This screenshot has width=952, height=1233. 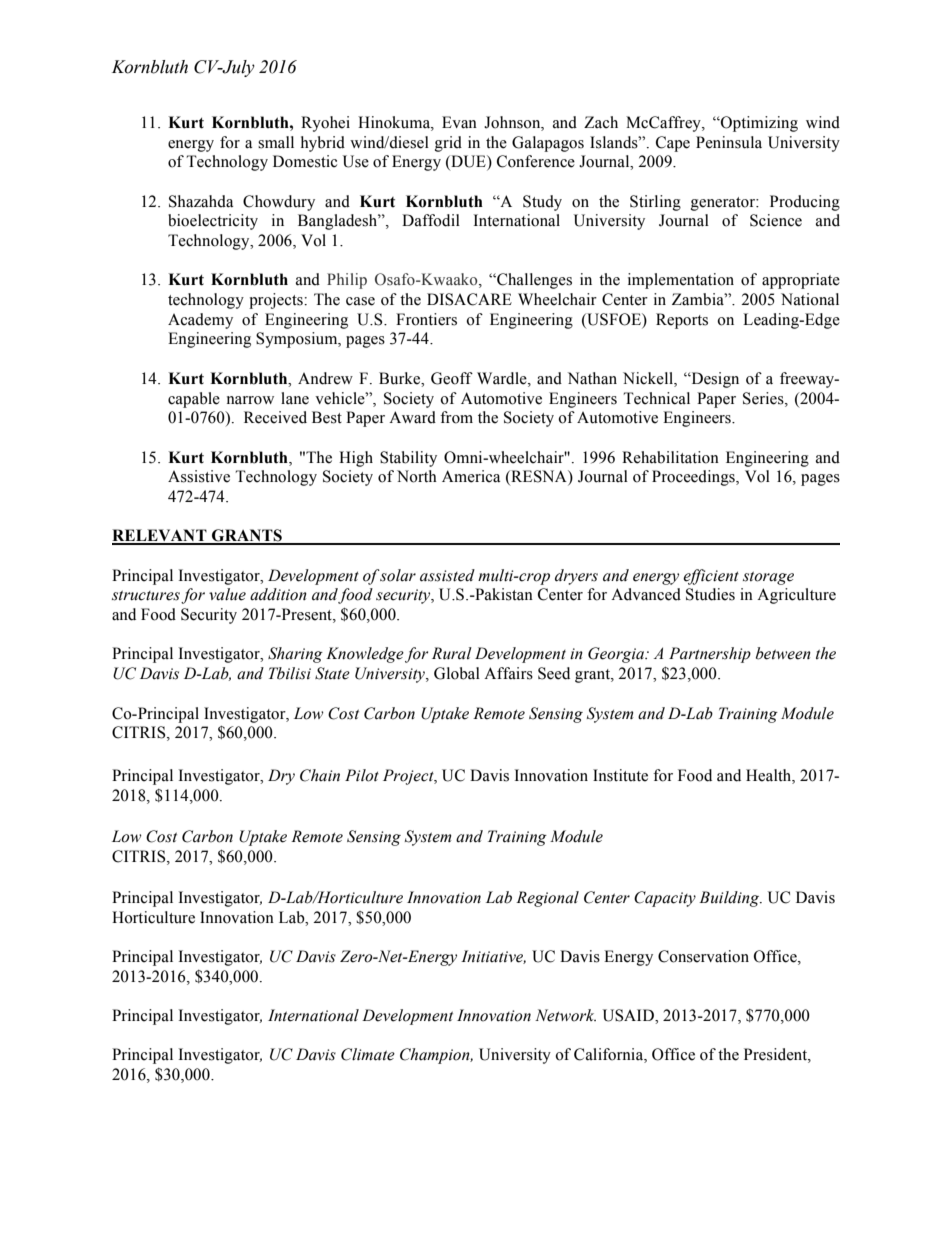 I want to click on assisted, so click(x=447, y=575).
